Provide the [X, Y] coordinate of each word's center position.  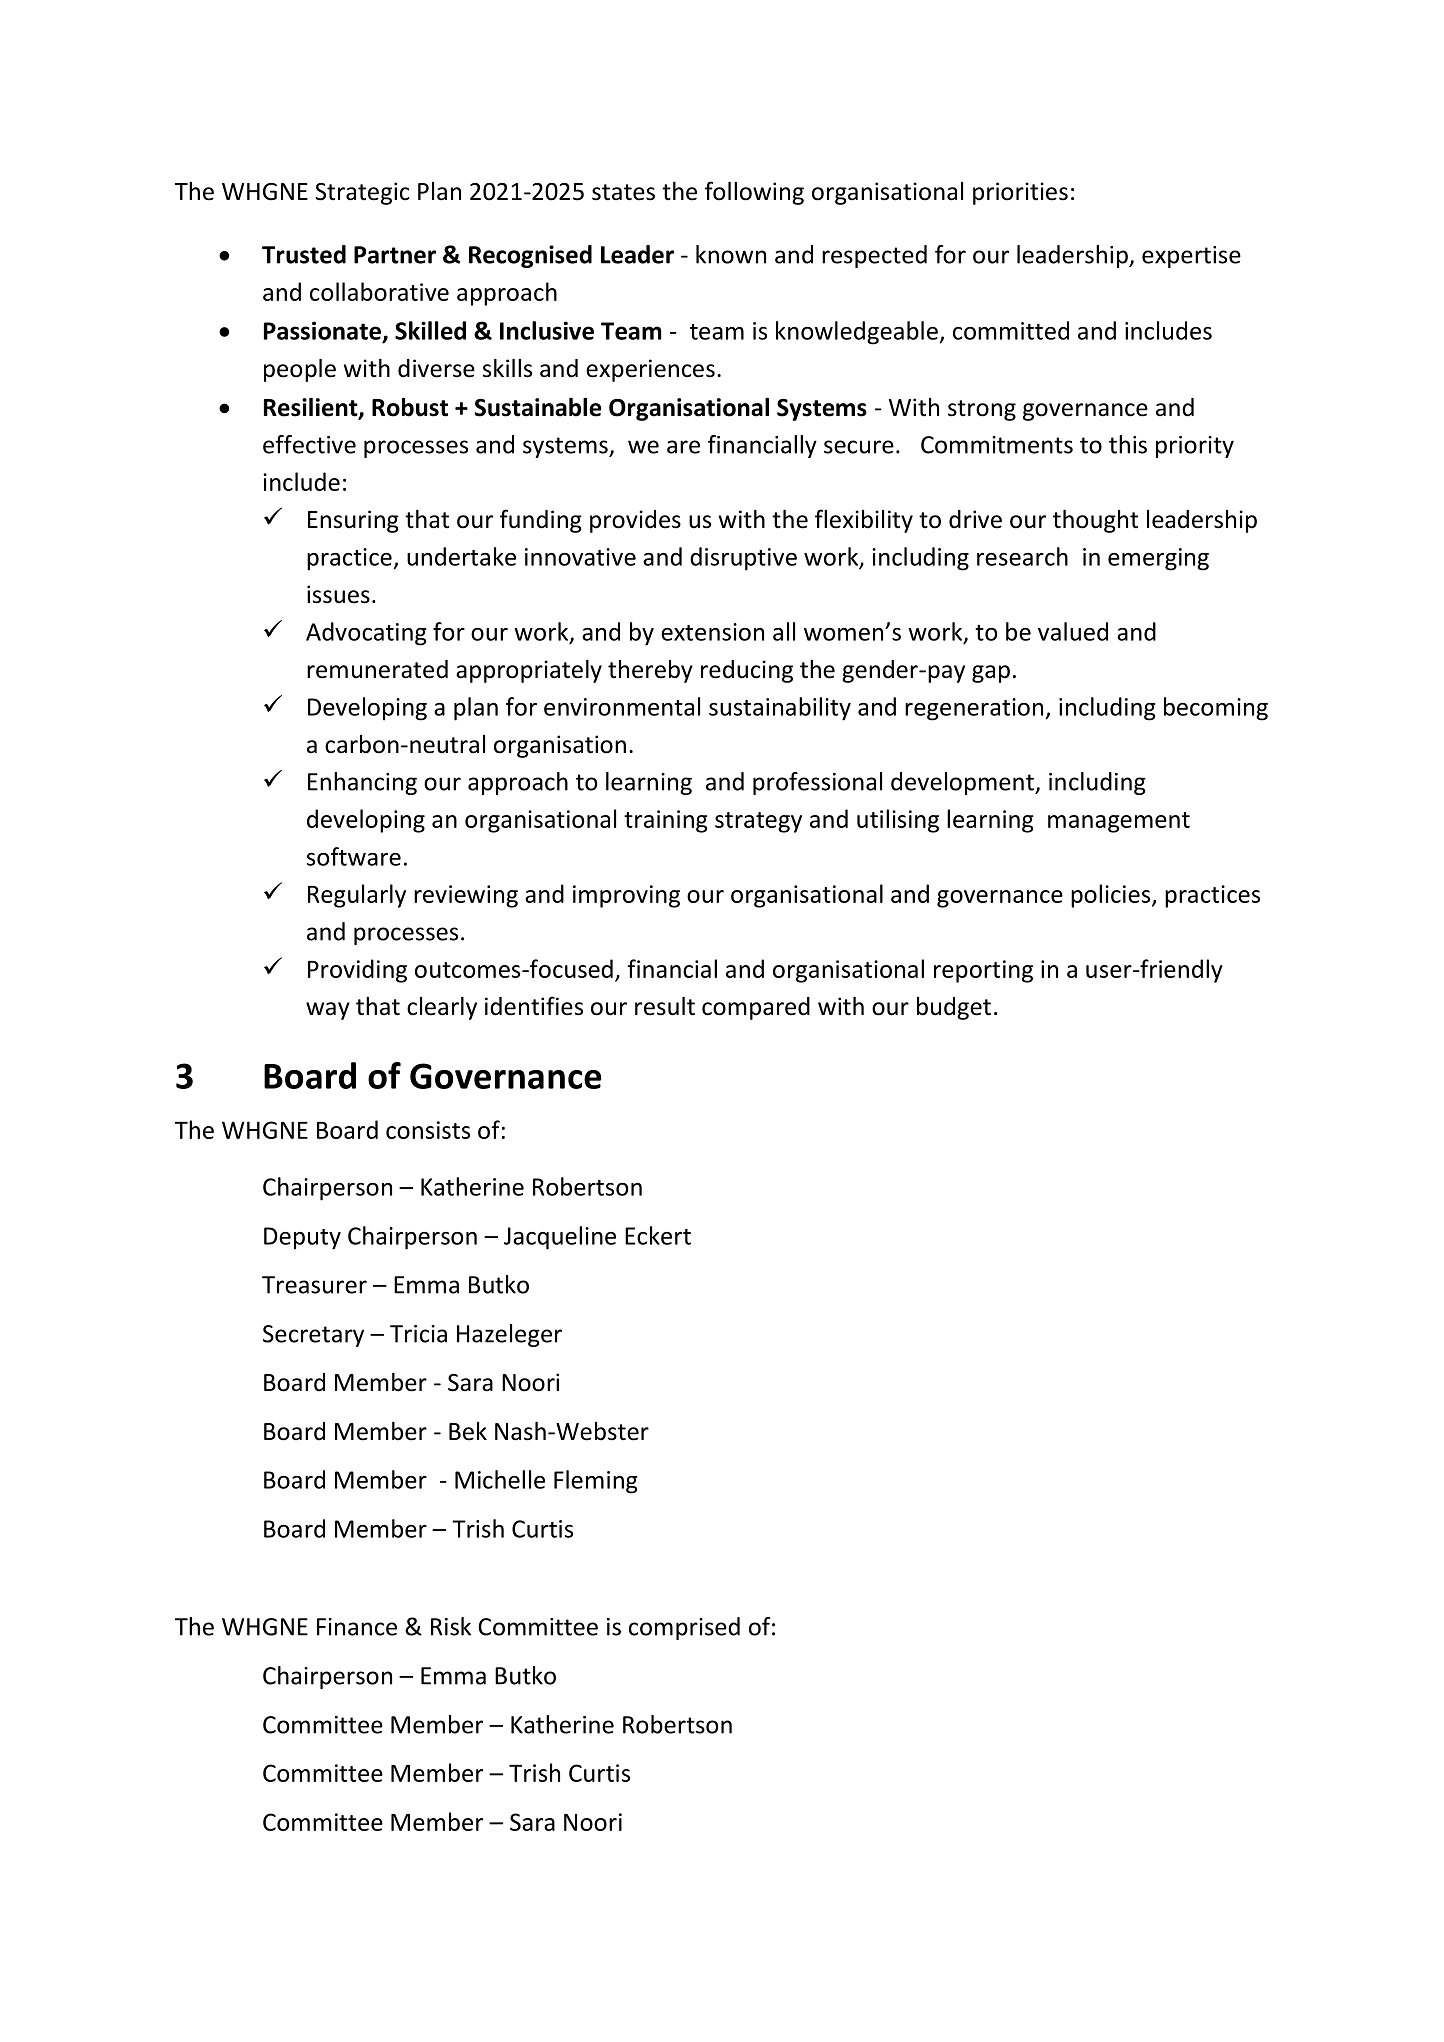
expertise [1191, 257]
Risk [451, 1626]
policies [1112, 896]
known [731, 254]
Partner [395, 255]
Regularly [357, 896]
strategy [758, 822]
